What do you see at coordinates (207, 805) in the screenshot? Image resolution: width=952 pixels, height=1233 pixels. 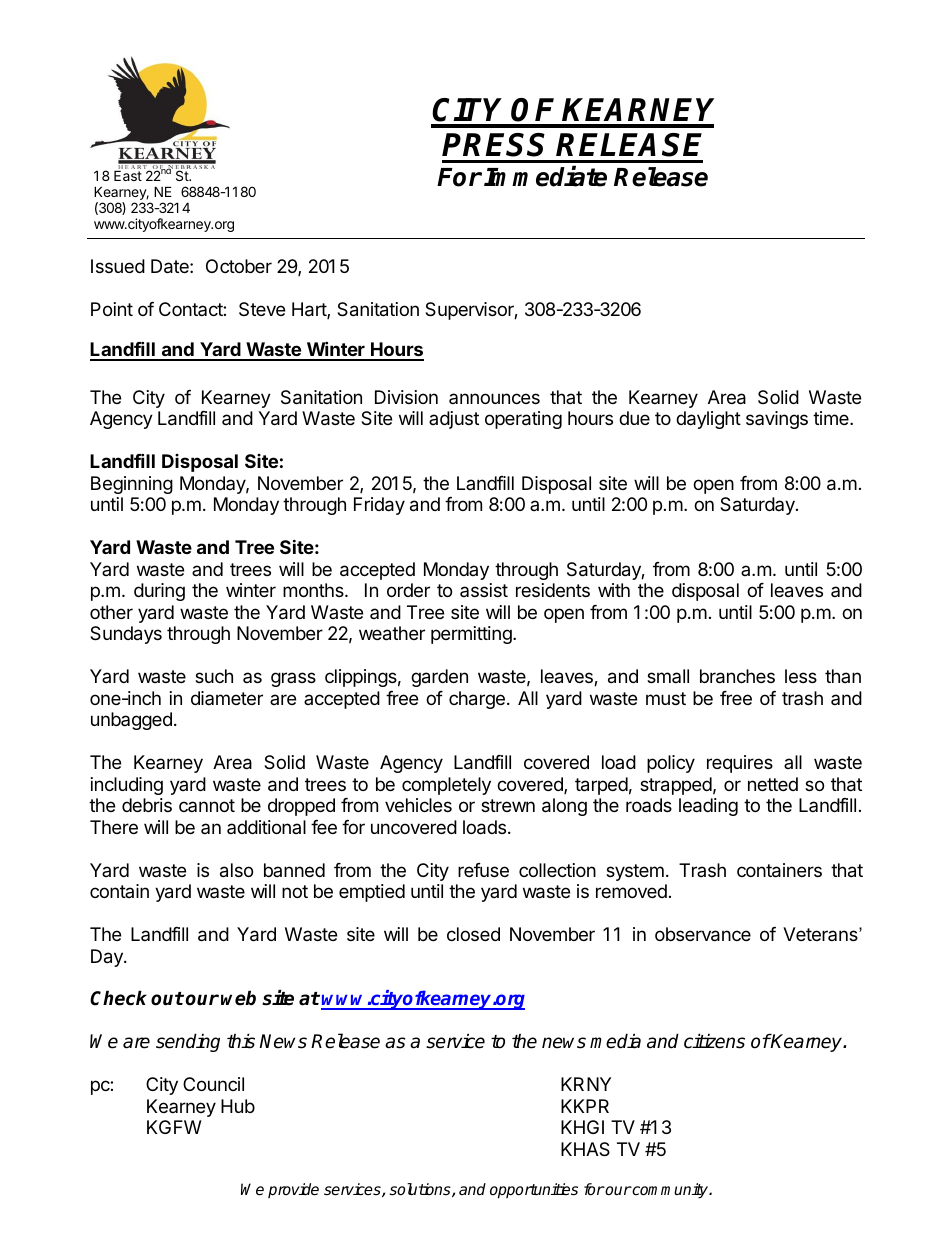 I see `cannot` at bounding box center [207, 805].
